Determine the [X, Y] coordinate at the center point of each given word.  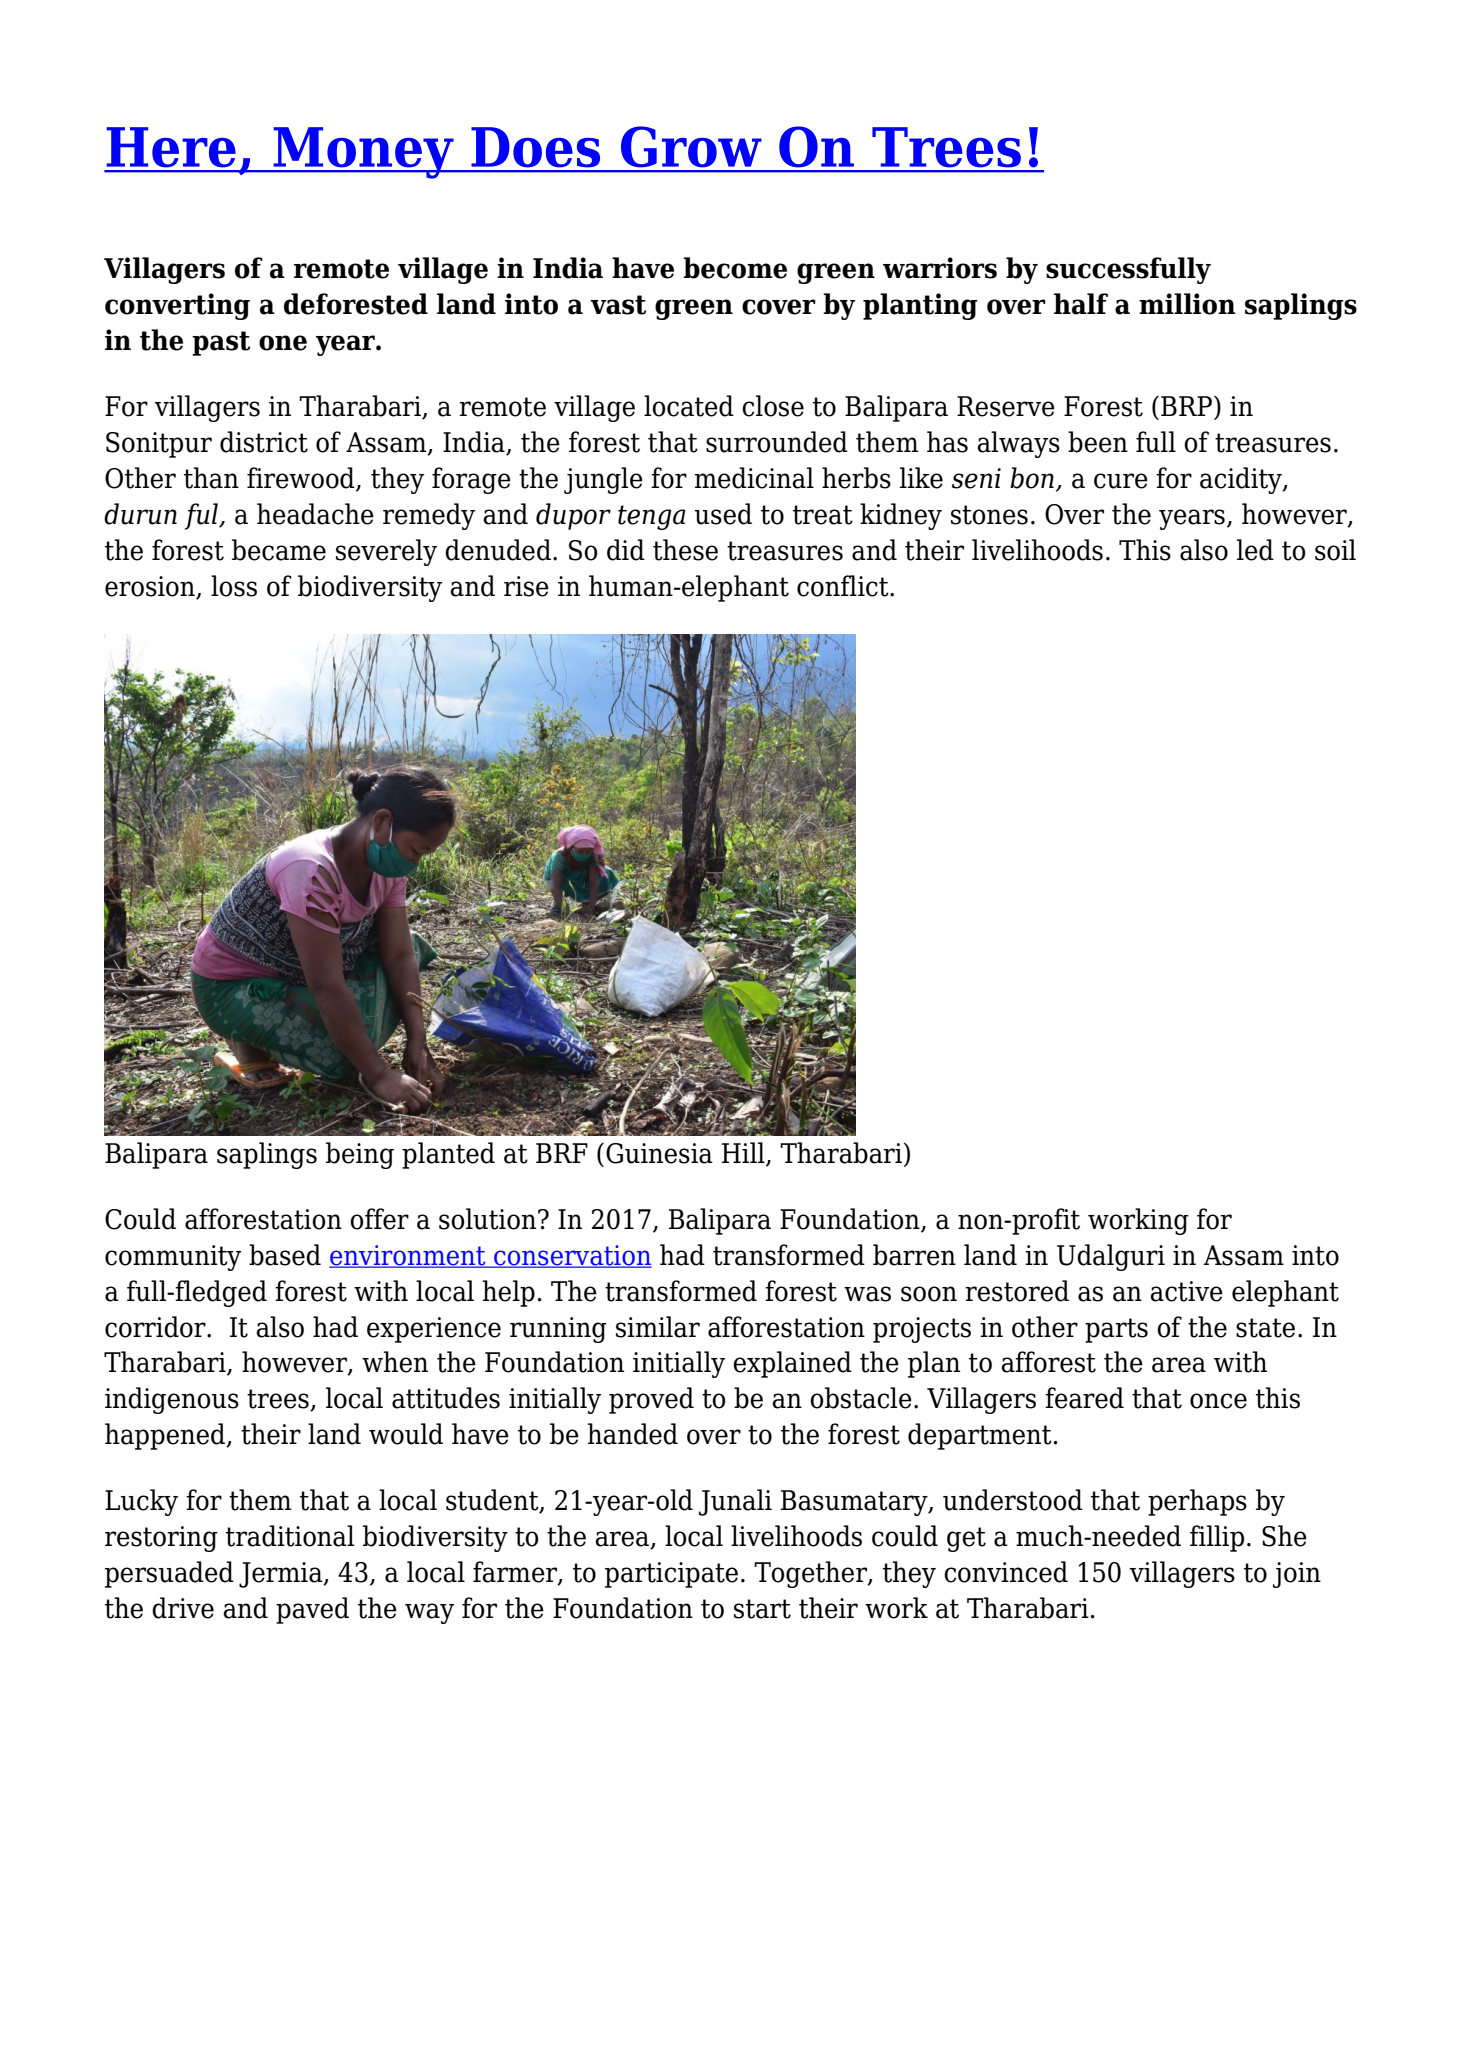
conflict [844, 586]
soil [1335, 550]
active [1186, 1291]
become [735, 268]
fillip [1217, 1538]
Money [363, 153]
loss [234, 586]
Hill [744, 1153]
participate [671, 1575]
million [1187, 304]
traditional [290, 1536]
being [360, 1155]
